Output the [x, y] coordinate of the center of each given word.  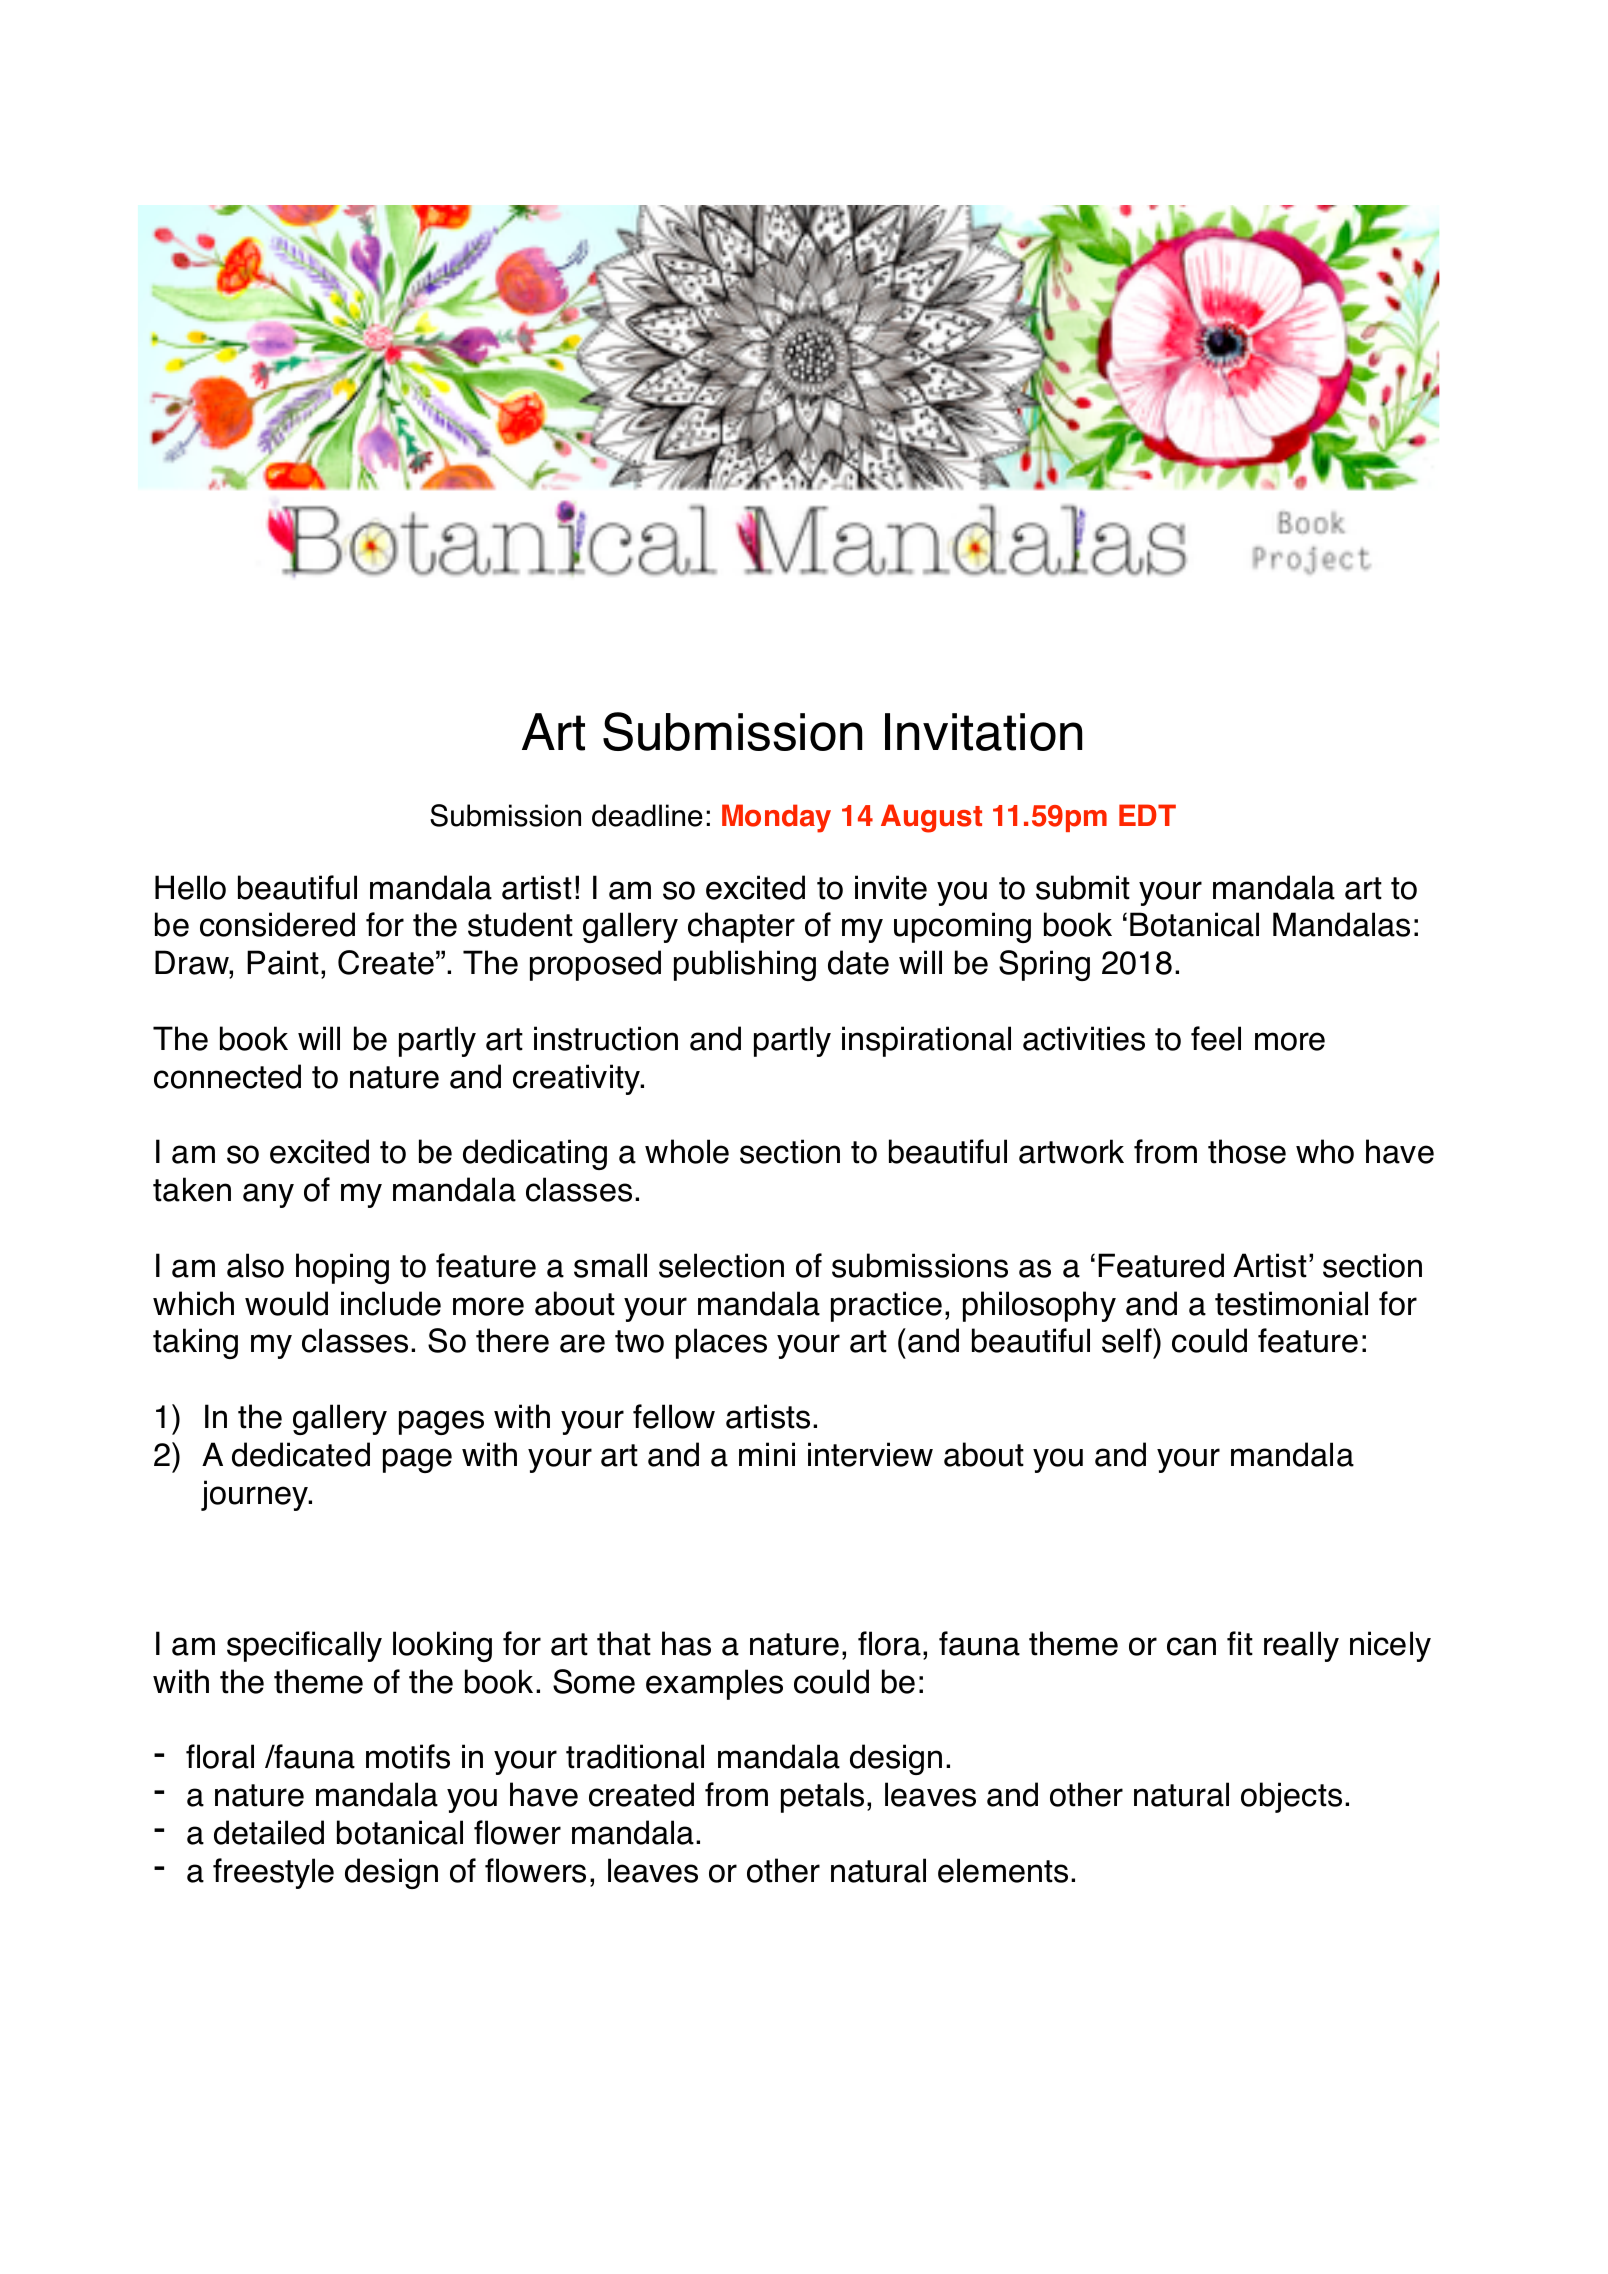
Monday [776, 818]
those [1247, 1151]
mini [767, 1454]
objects [1291, 1797]
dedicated [301, 1454]
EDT [1147, 815]
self [1128, 1340]
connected [227, 1076]
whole [687, 1151]
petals [822, 1797]
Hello [190, 887]
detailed [269, 1832]
